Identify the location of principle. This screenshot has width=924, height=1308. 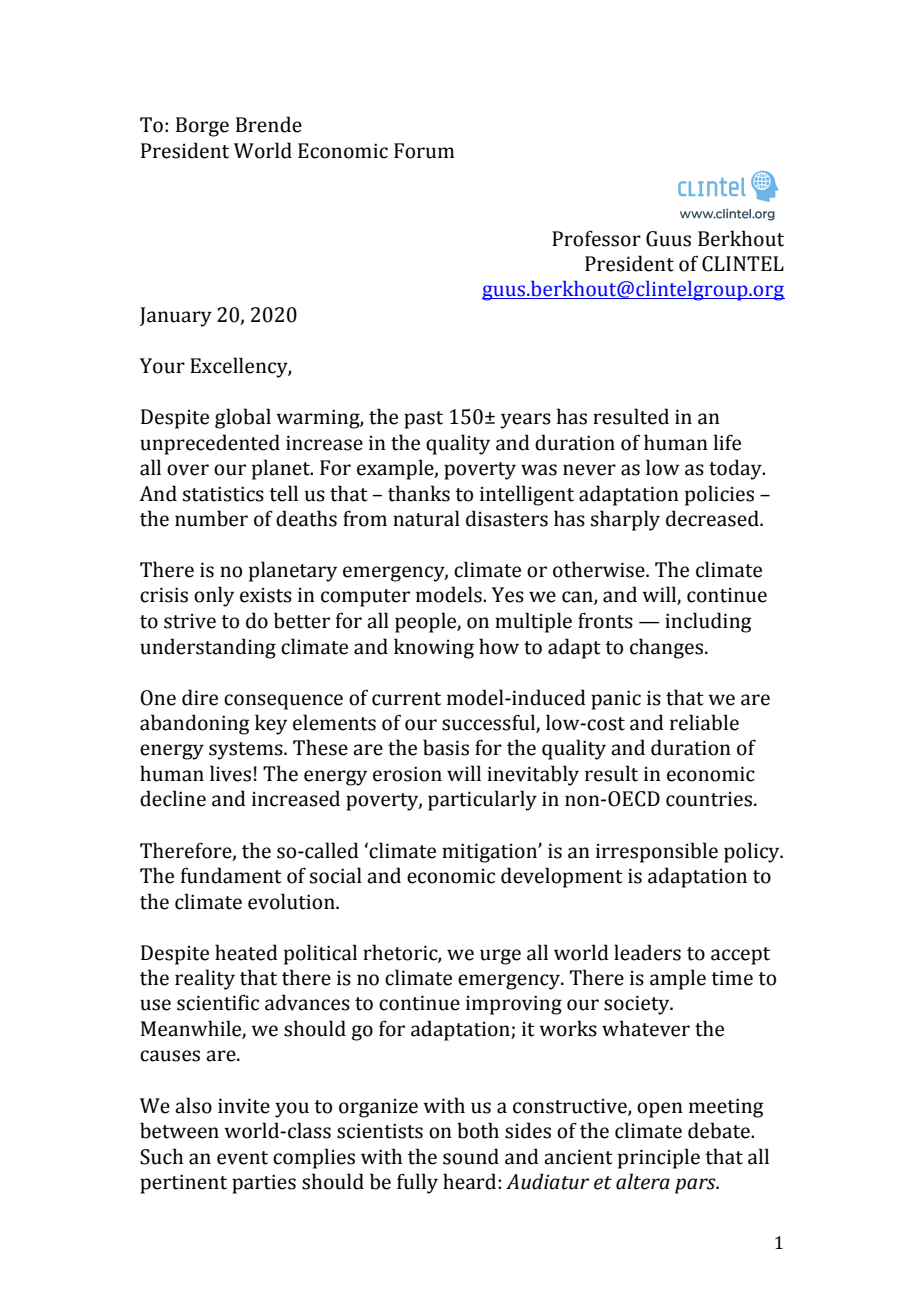
(659, 1158).
